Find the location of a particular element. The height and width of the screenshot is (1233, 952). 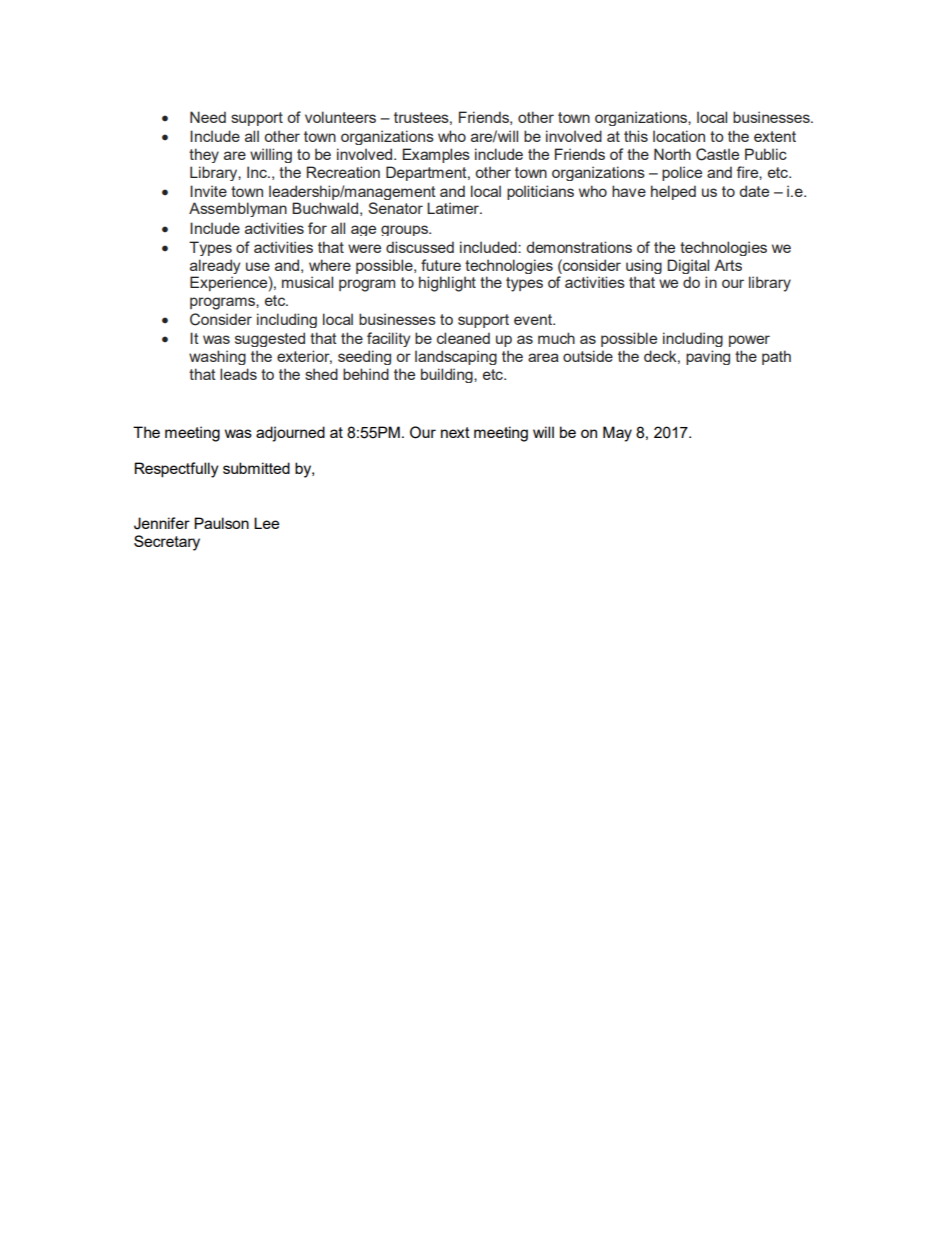

Lee is located at coordinates (266, 523).
